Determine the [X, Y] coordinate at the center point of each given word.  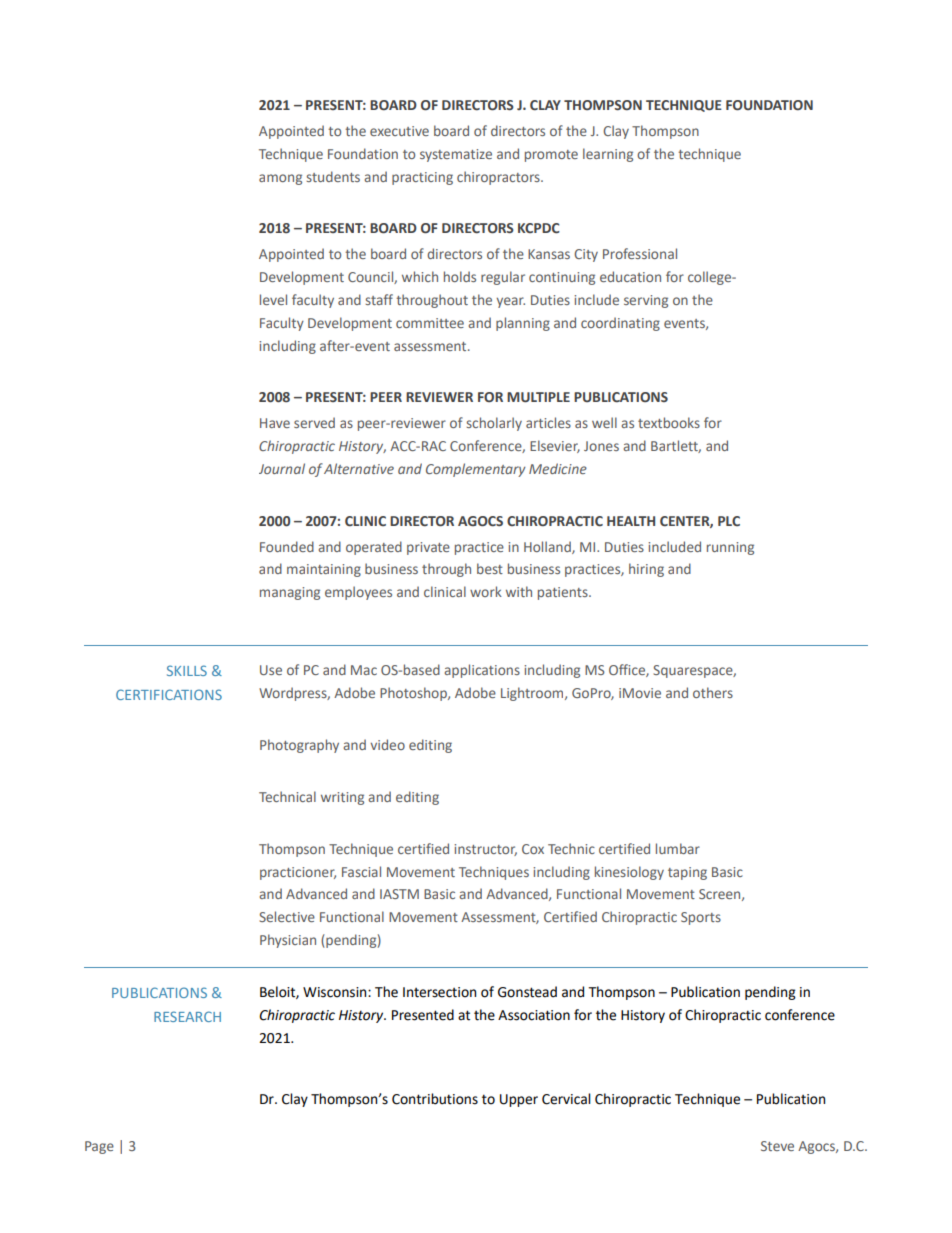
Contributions [435, 1099]
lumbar [678, 848]
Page [99, 1147]
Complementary [476, 470]
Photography [299, 746]
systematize [456, 155]
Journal [282, 468]
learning [608, 155]
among [280, 179]
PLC [729, 521]
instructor [485, 850]
